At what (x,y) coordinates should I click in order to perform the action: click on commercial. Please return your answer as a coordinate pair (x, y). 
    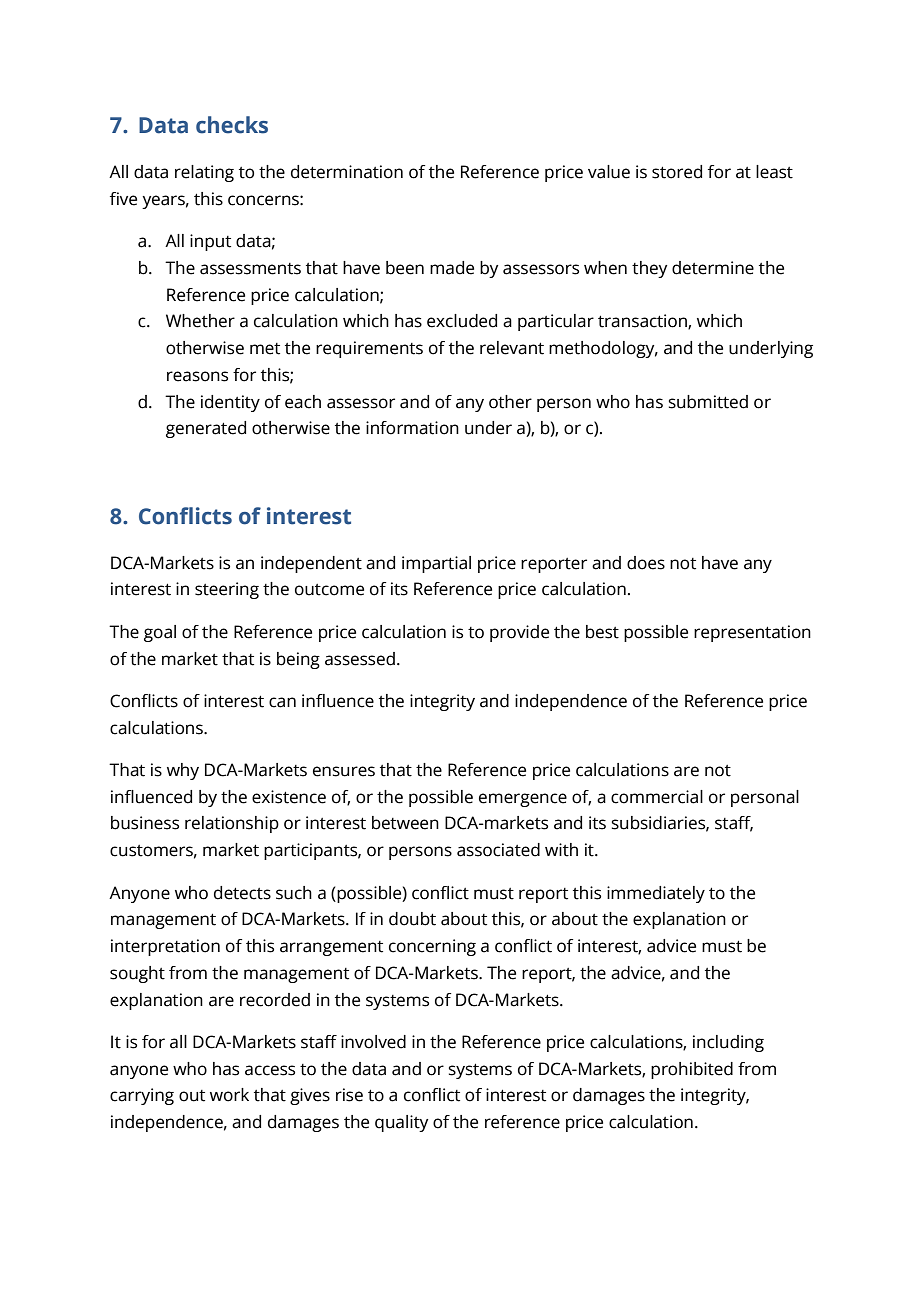
    Looking at the image, I should click on (657, 797).
